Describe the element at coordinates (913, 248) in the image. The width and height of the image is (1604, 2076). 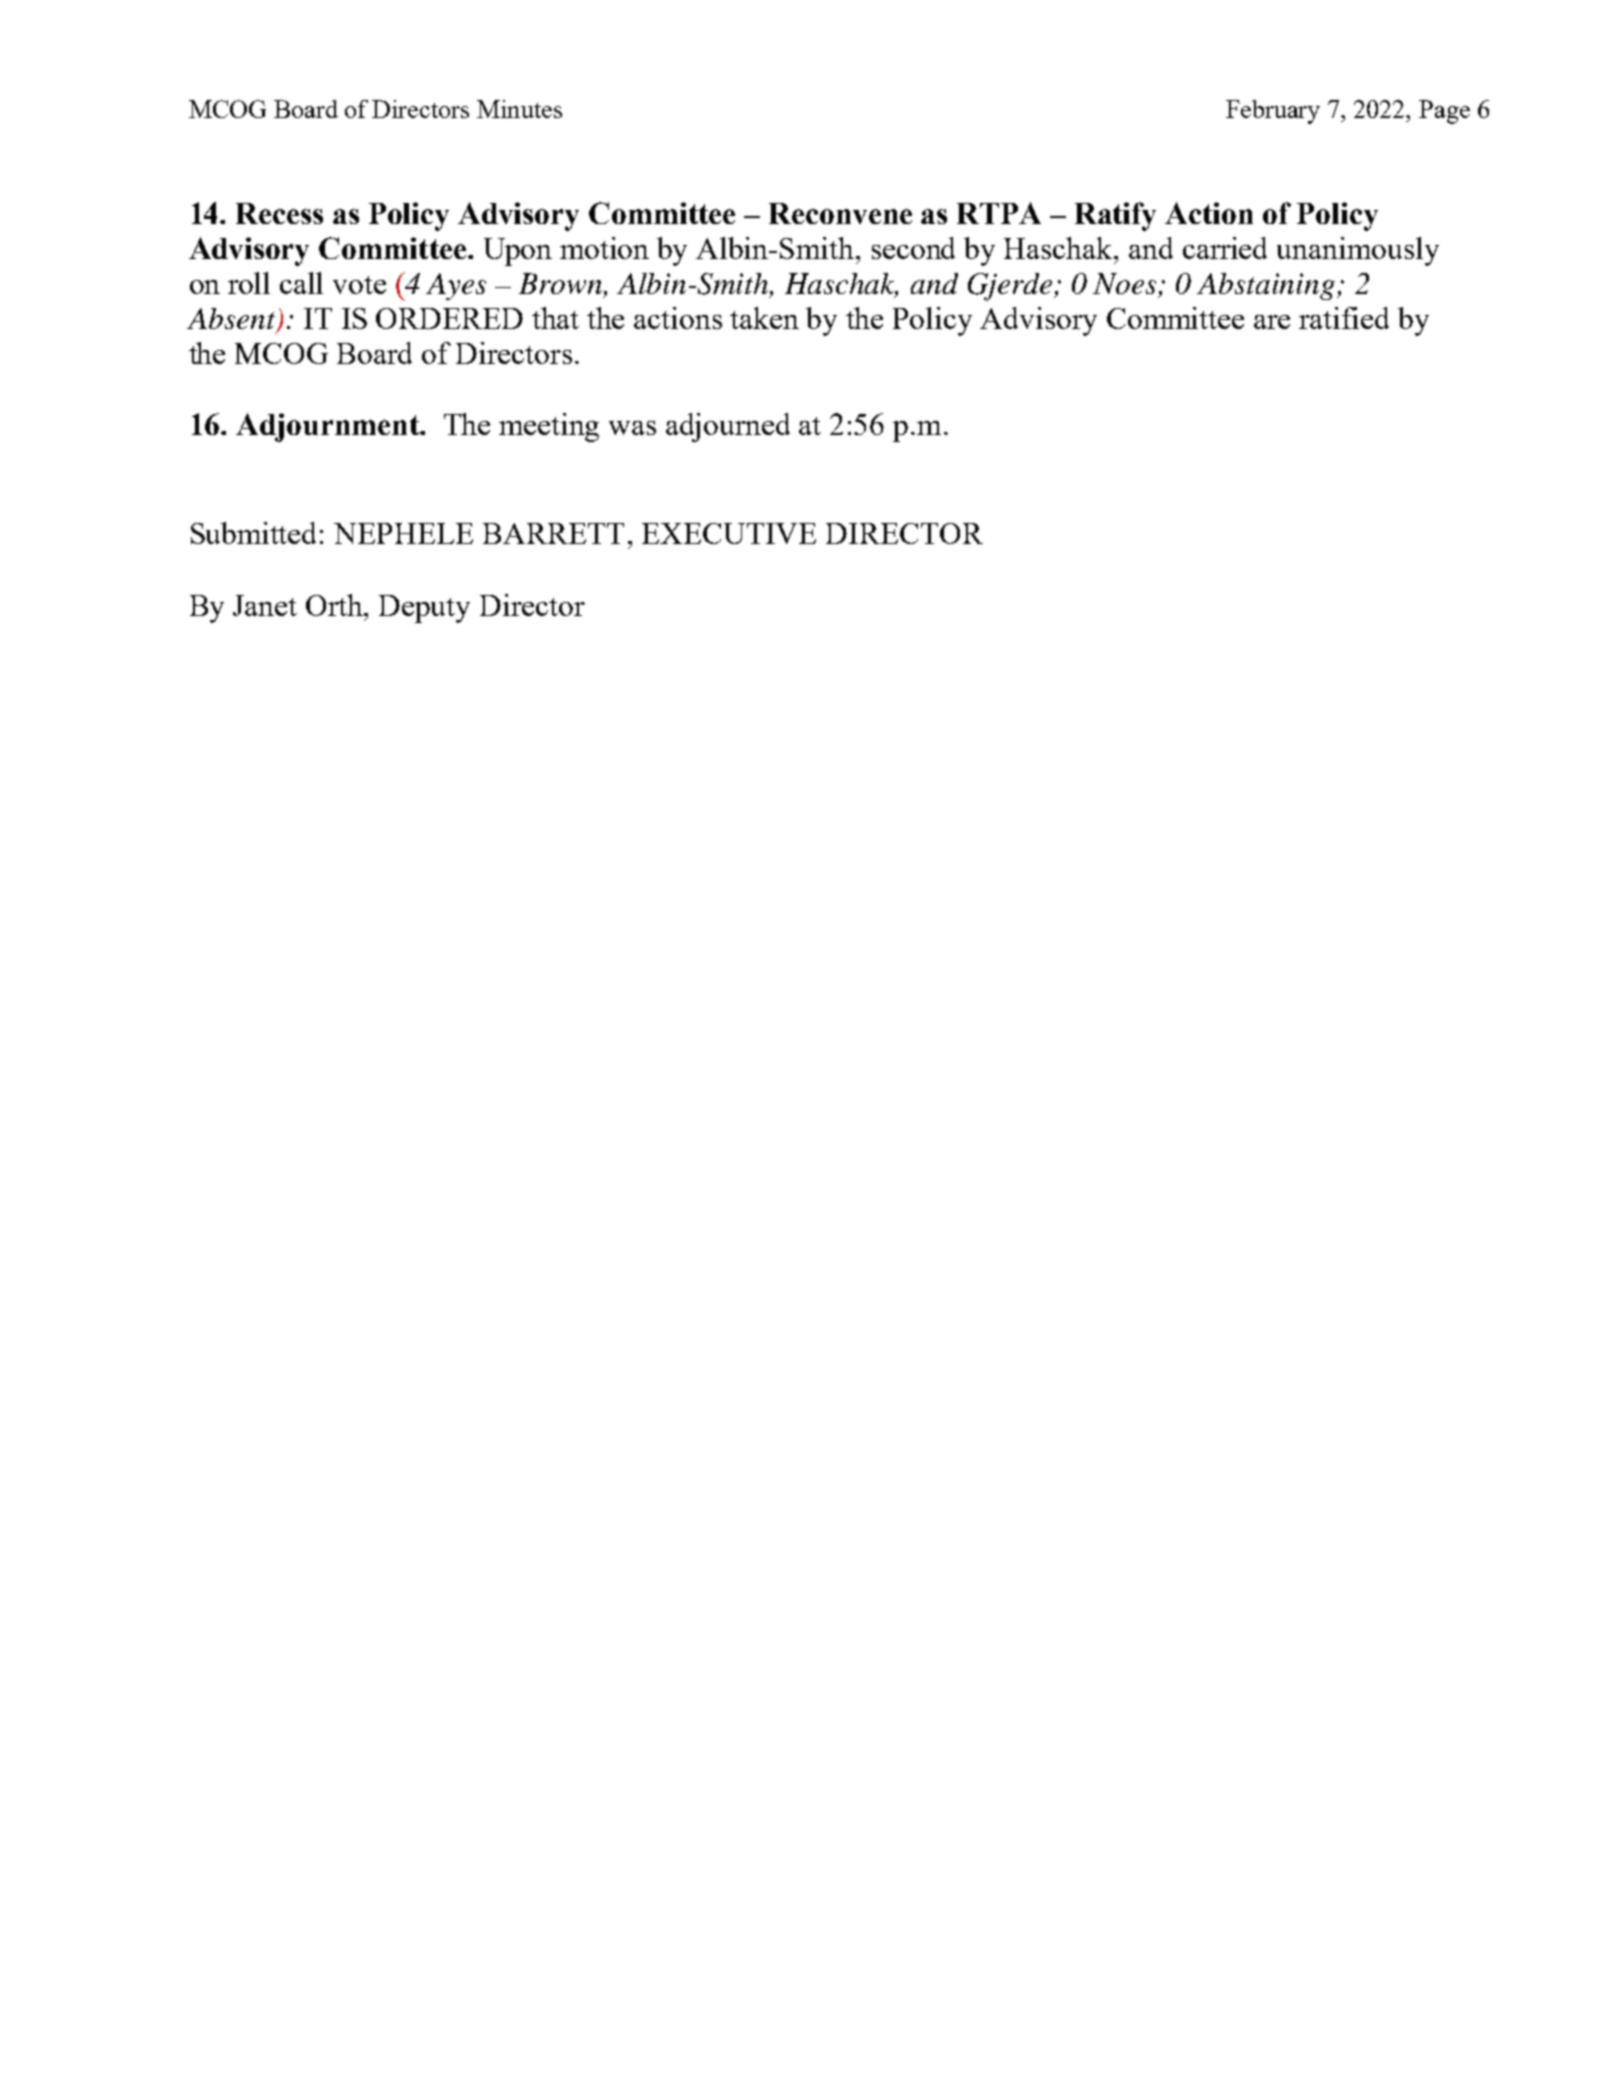
I see `second` at that location.
